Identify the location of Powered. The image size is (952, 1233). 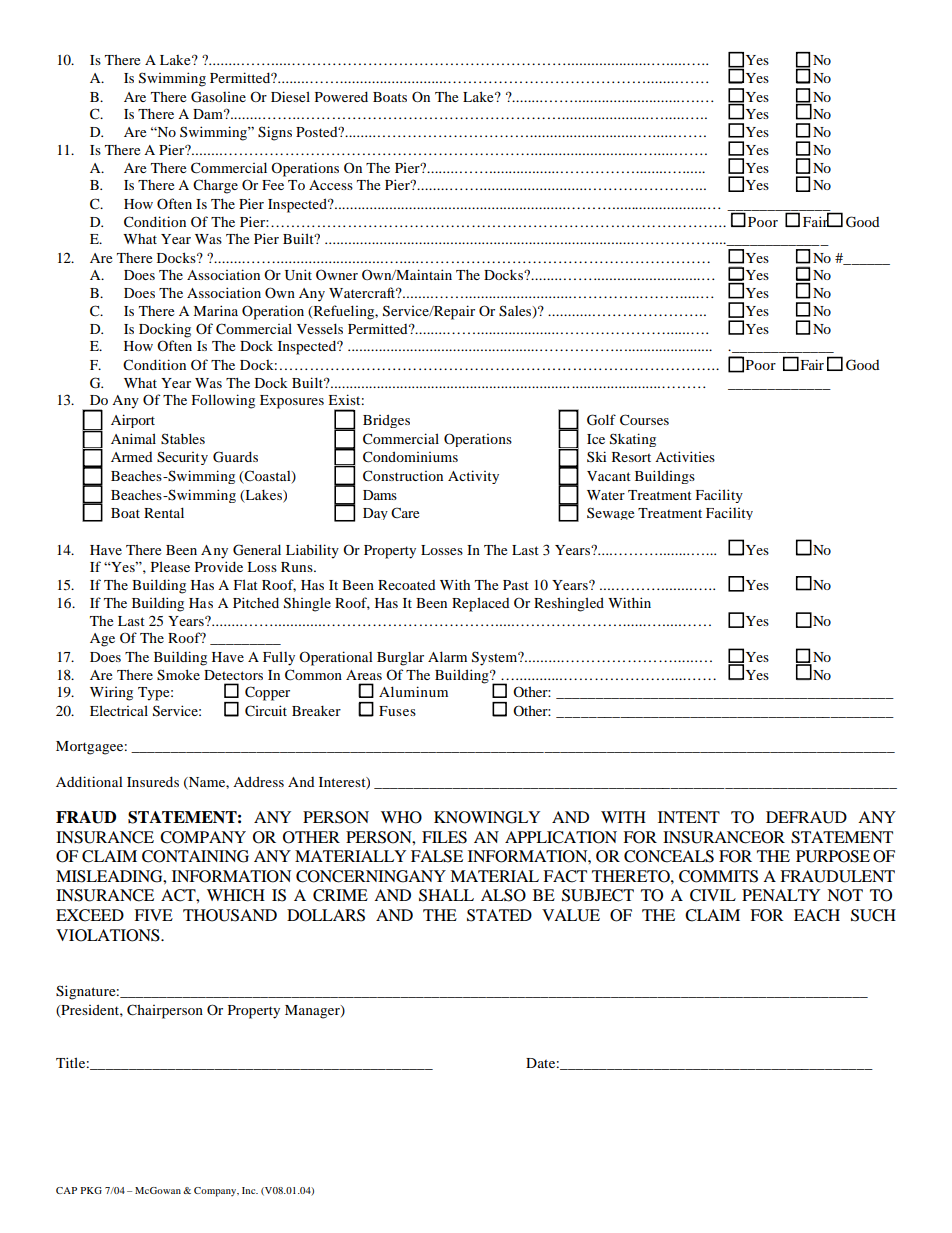
(341, 96).
